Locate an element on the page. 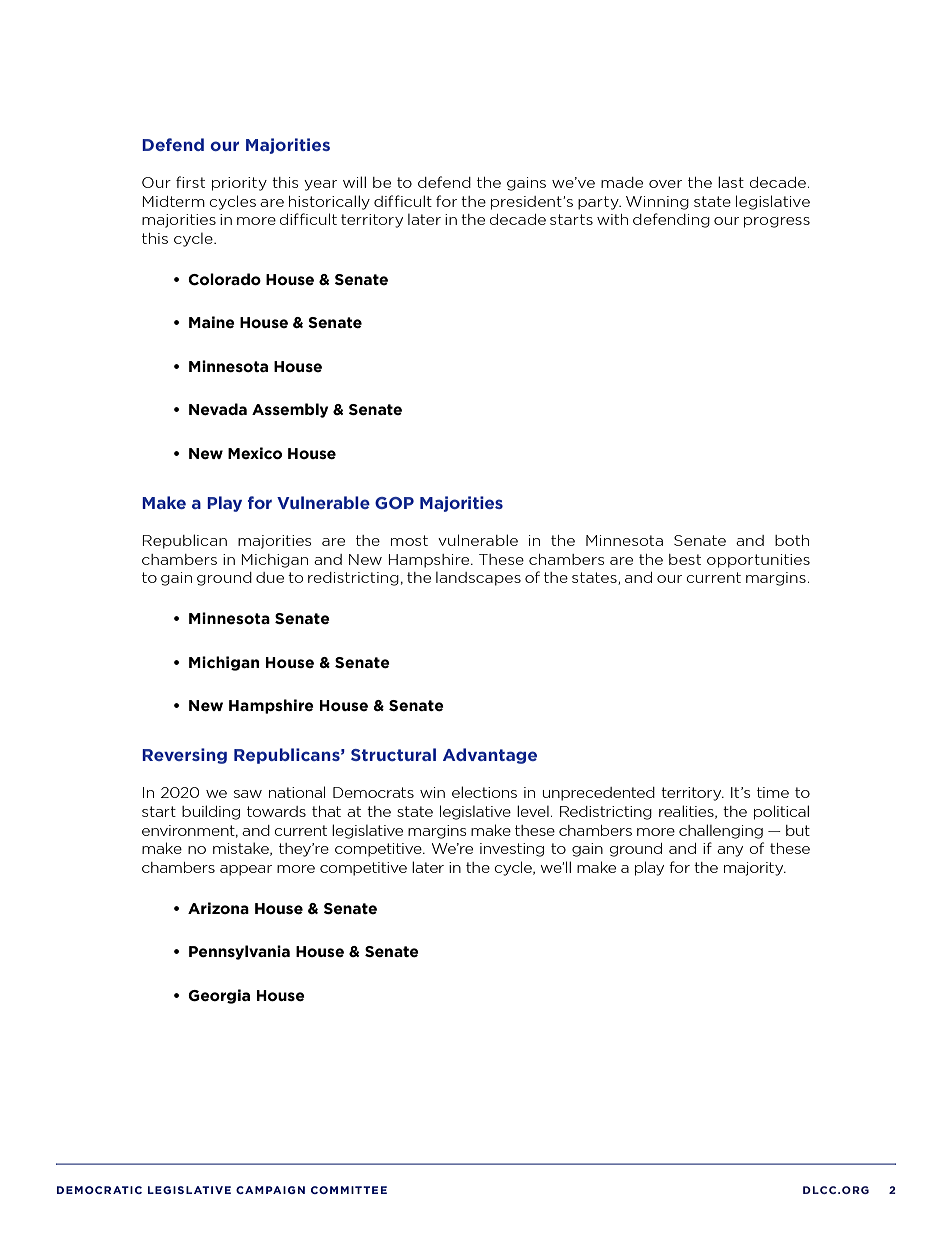 The image size is (952, 1233). GOP is located at coordinates (394, 503).
